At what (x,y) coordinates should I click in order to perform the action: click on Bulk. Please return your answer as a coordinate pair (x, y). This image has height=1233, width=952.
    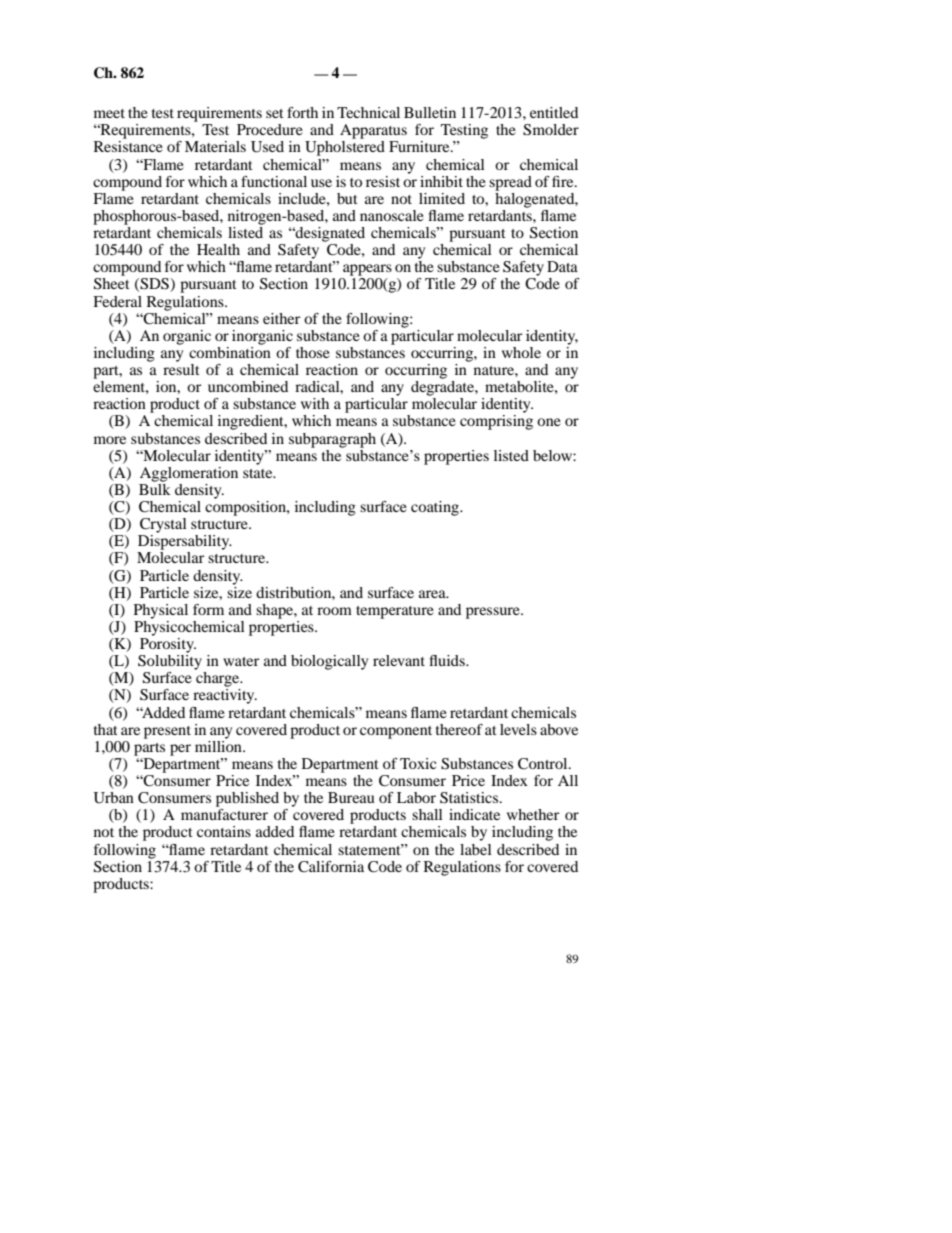
    Looking at the image, I should click on (155, 488).
